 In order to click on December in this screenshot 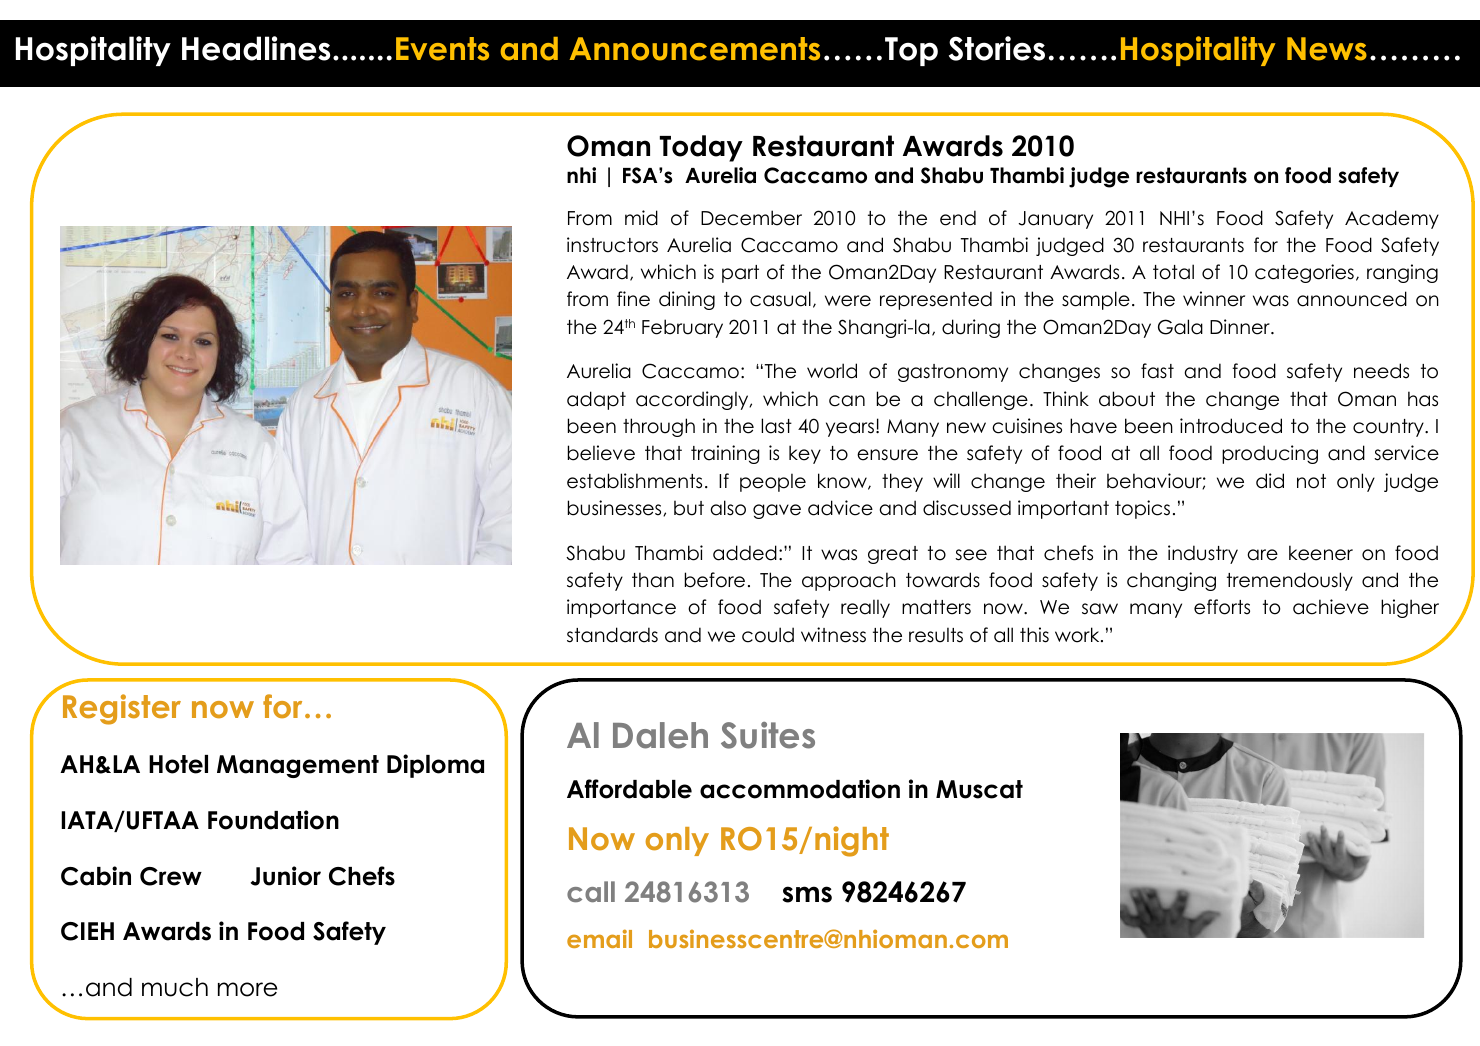, I will do `click(751, 218)`.
